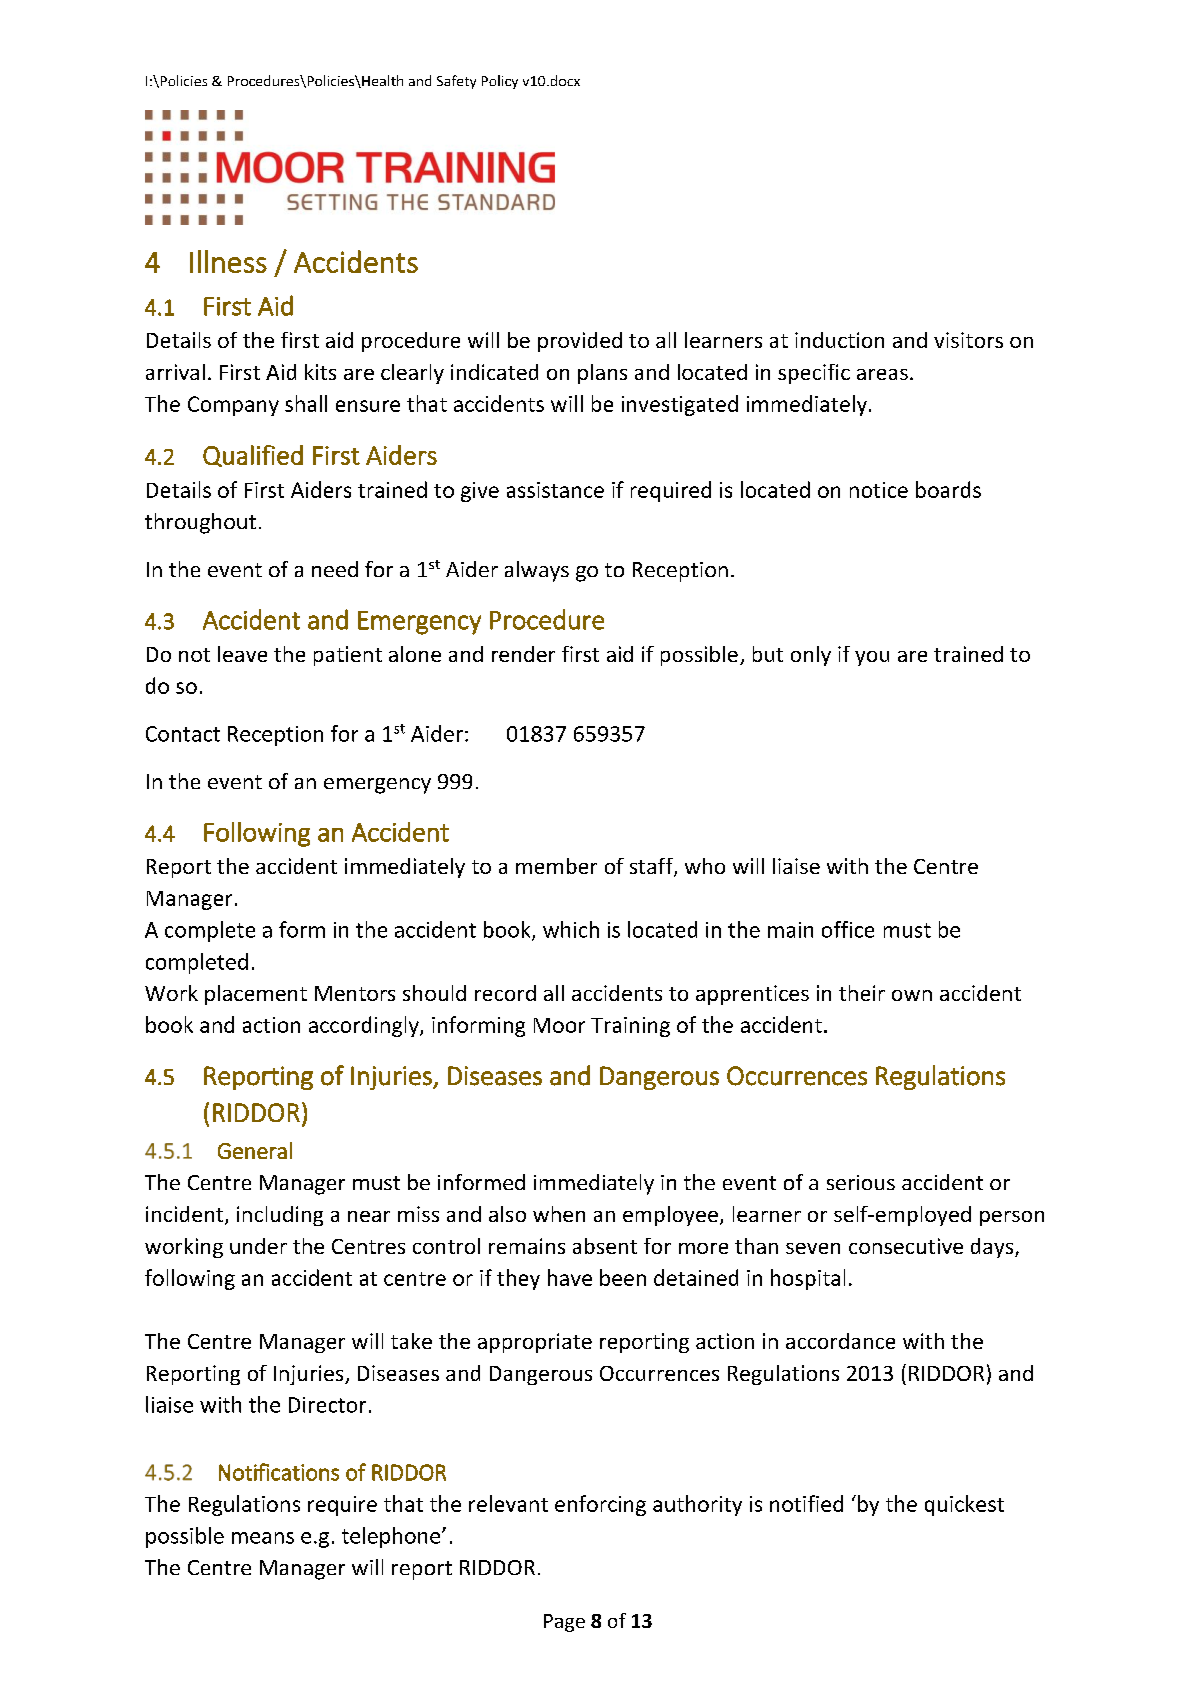 Image resolution: width=1195 pixels, height=1690 pixels. Describe the element at coordinates (242, 654) in the image. I see `leave` at that location.
